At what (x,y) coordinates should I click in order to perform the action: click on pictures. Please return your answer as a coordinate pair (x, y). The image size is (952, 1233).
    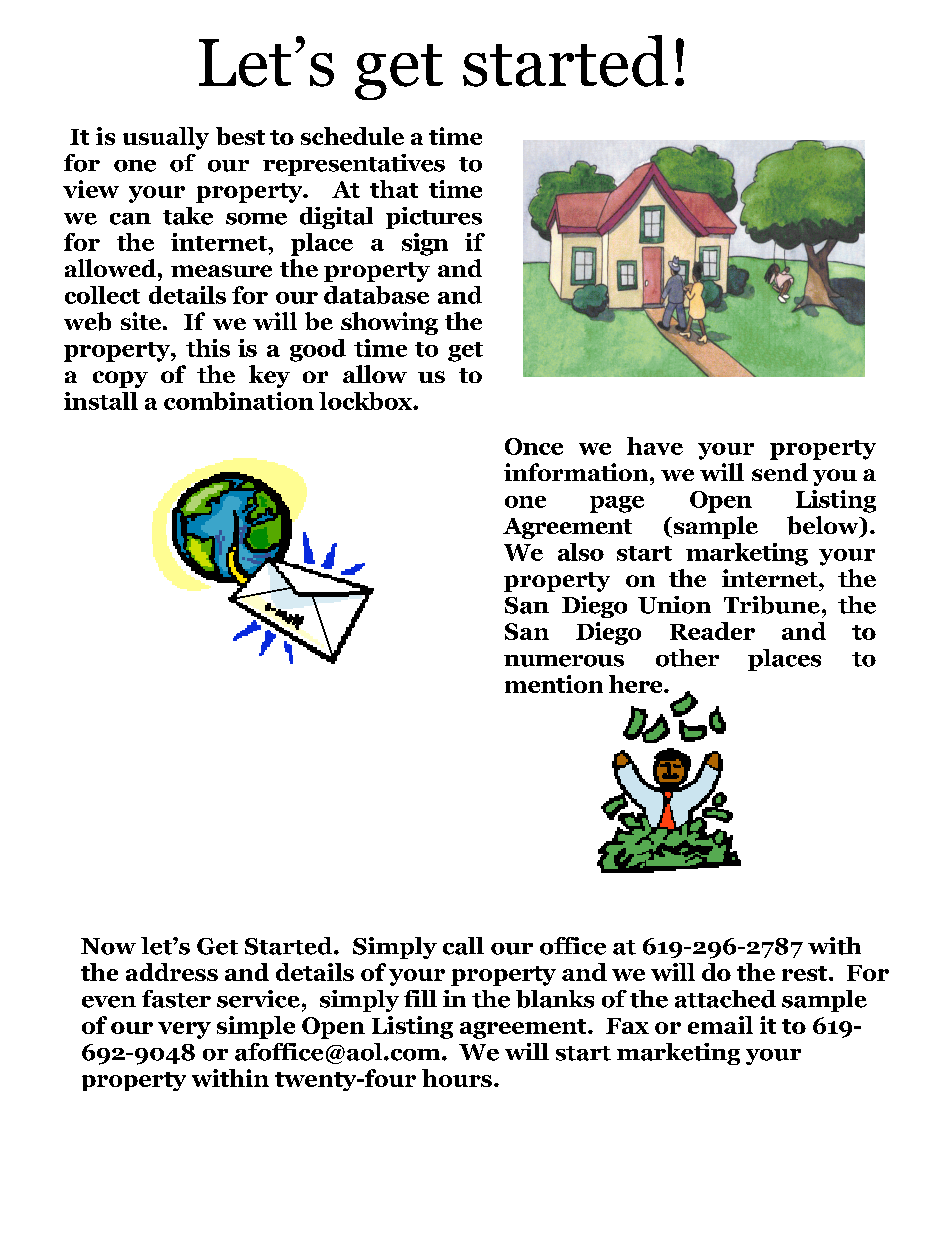
    Looking at the image, I should click on (434, 218).
